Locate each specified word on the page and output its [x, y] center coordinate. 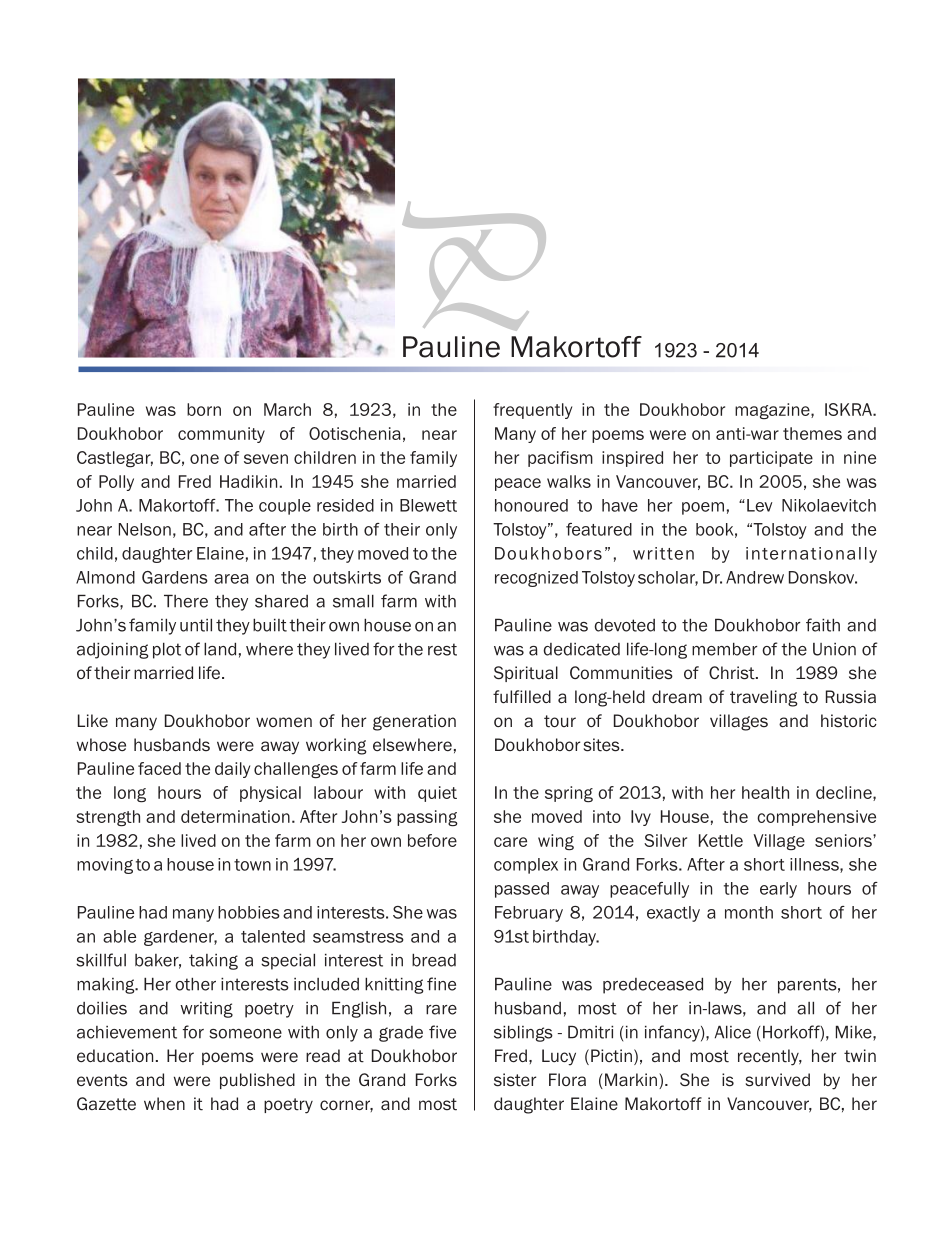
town [252, 865]
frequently [532, 411]
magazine [773, 411]
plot [167, 650]
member [725, 649]
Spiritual [526, 674]
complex [526, 866]
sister [515, 1080]
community [221, 435]
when [164, 1103]
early [778, 890]
